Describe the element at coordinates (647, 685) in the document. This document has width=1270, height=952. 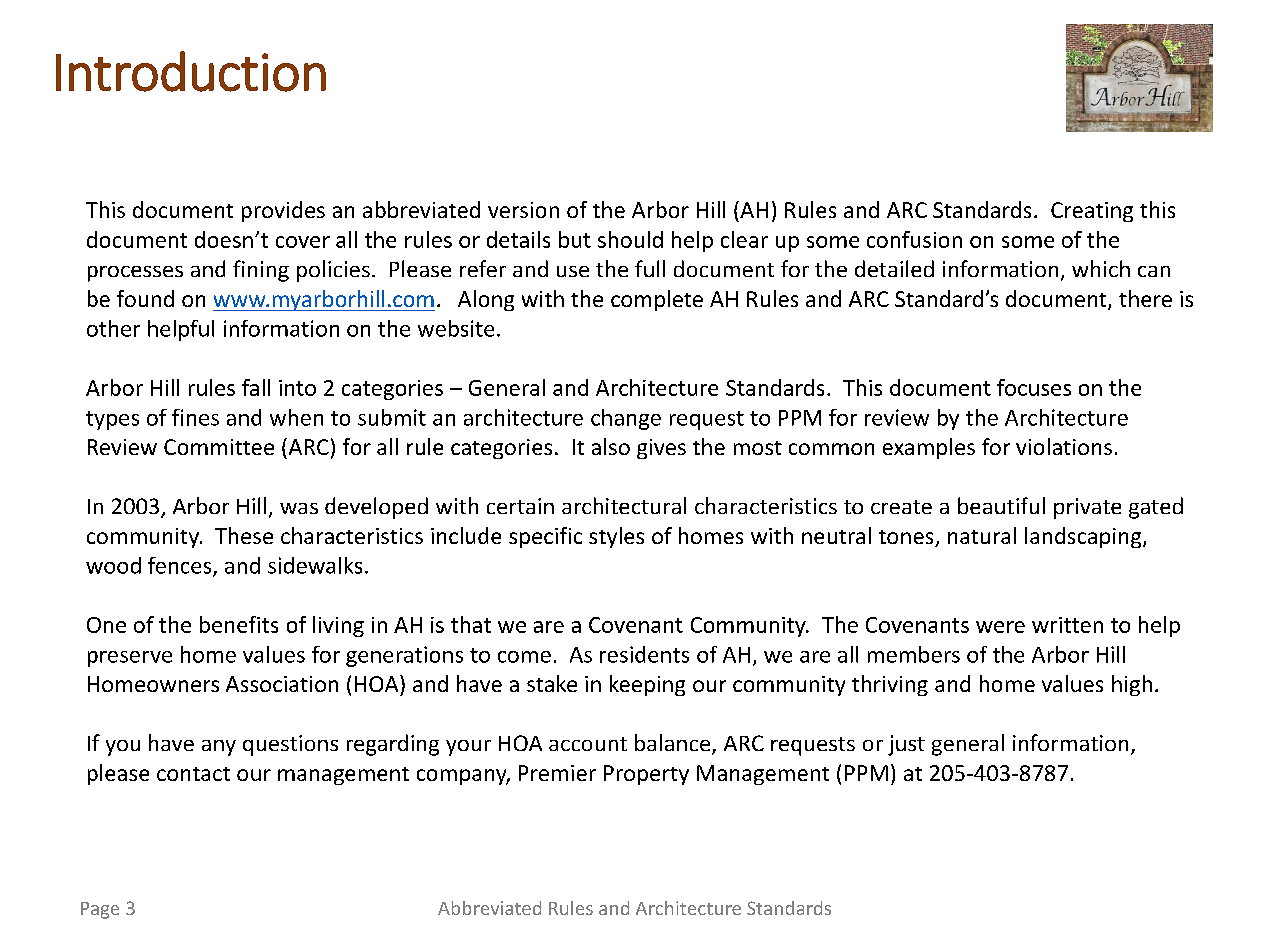
I see `keeping` at that location.
